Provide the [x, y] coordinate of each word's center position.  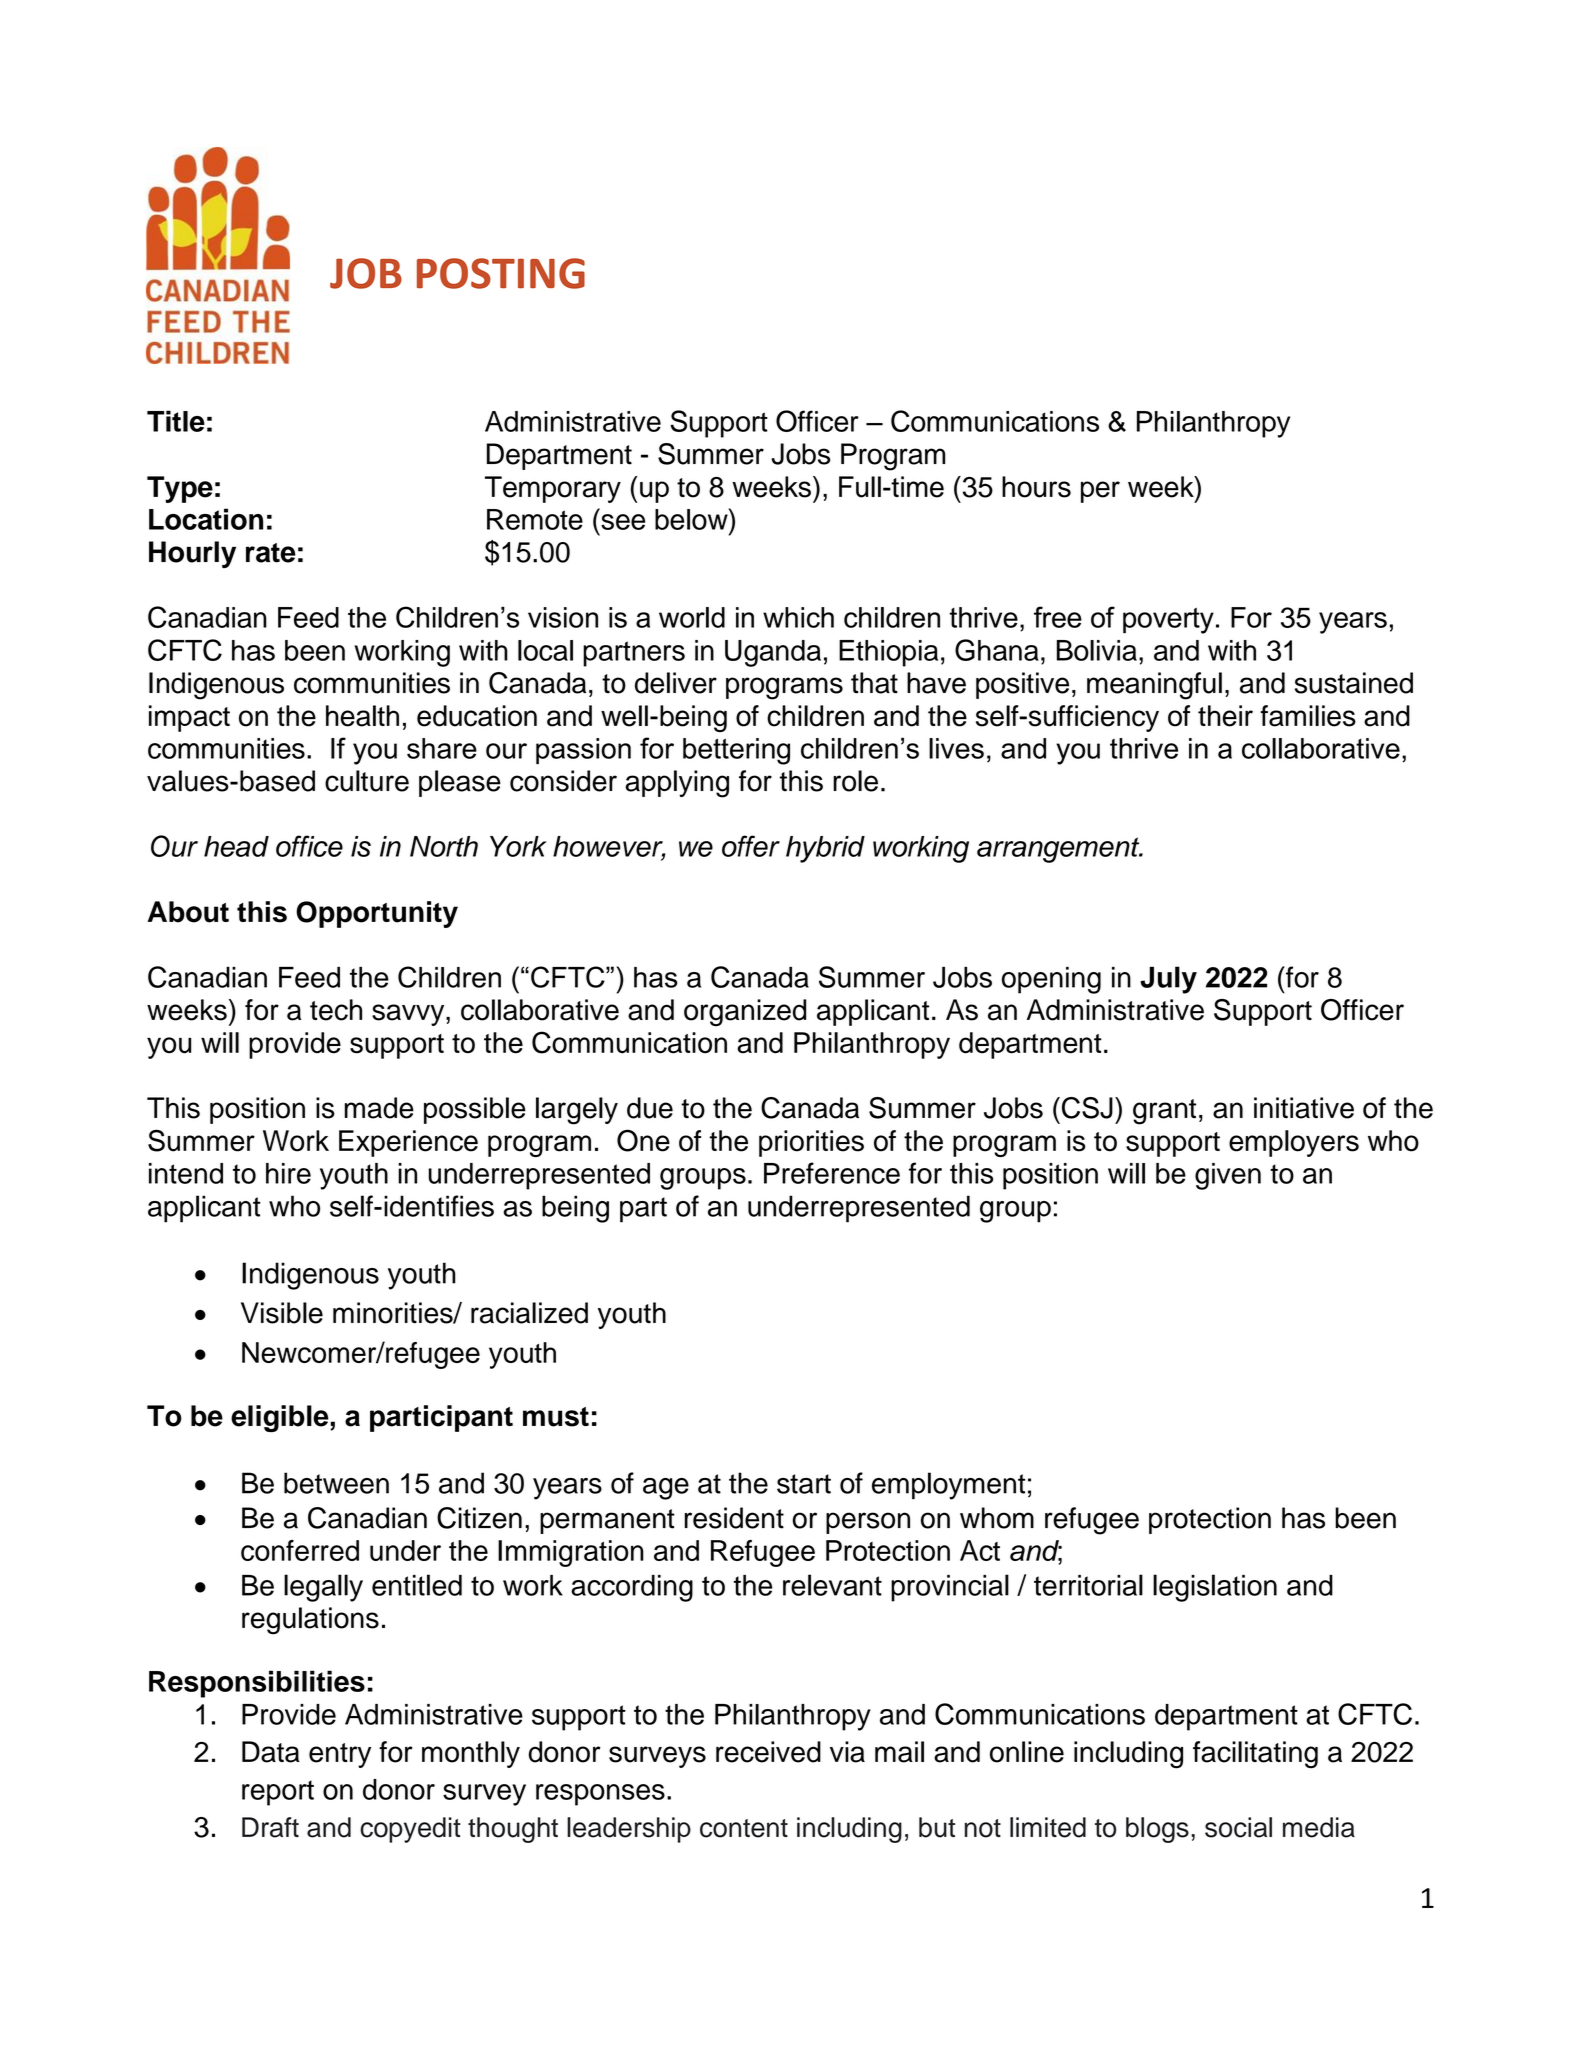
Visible [282, 1313]
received [768, 1752]
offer [751, 846]
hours [1036, 487]
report [278, 1793]
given [1228, 1176]
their [1225, 716]
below [692, 519]
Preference [832, 1173]
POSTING [501, 273]
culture [367, 781]
